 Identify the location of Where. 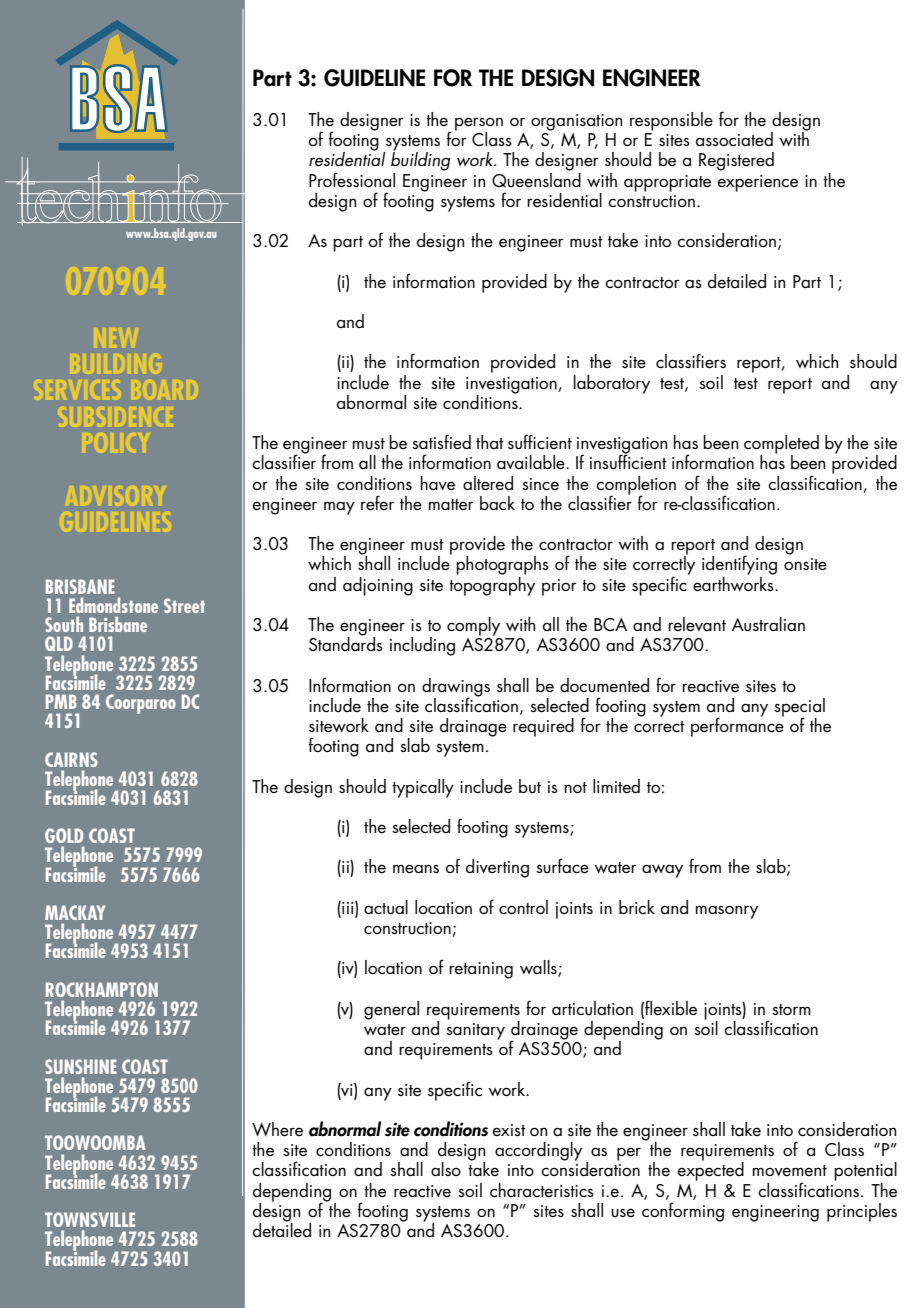
(277, 1129).
